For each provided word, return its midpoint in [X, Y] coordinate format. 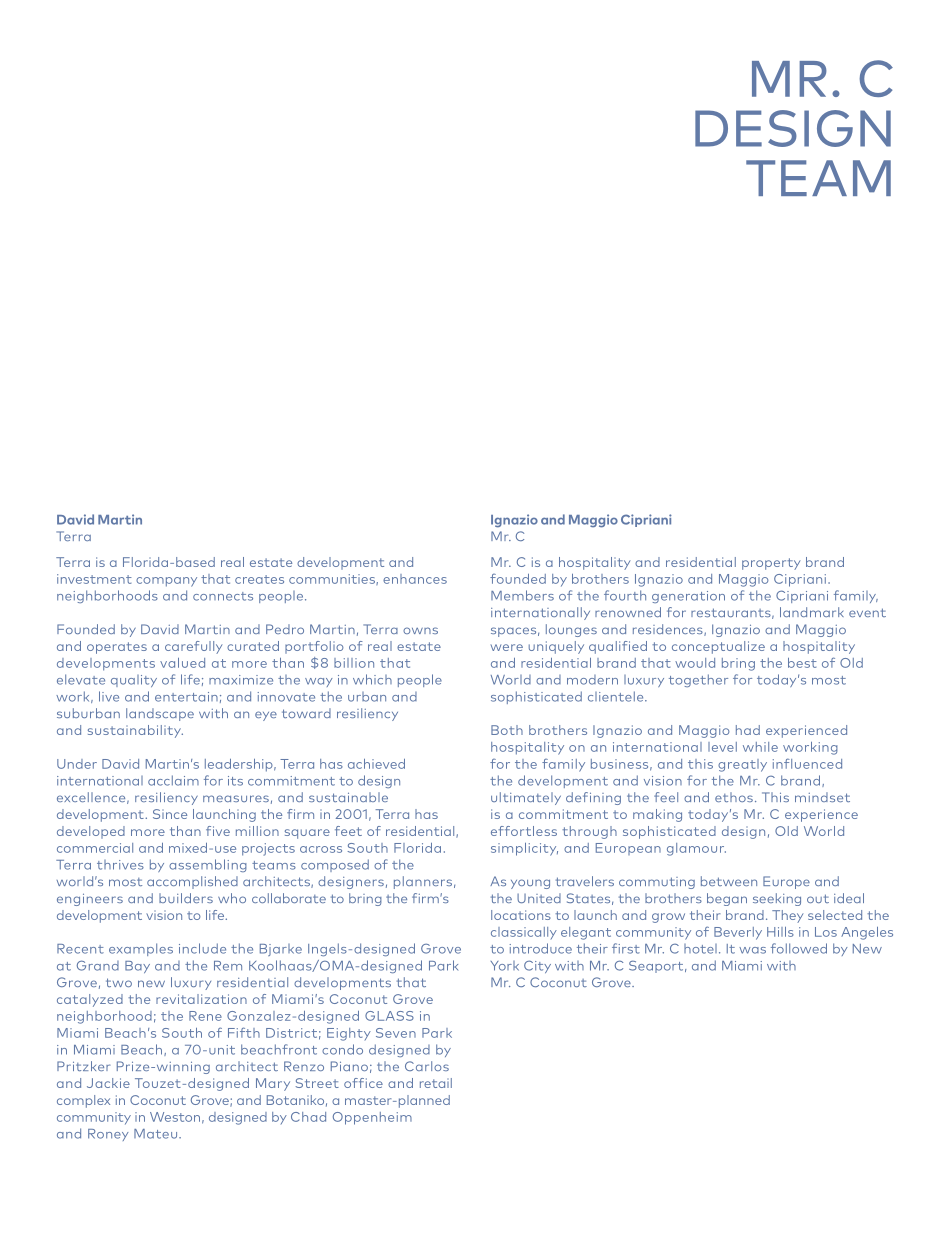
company [166, 582]
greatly [742, 765]
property [771, 564]
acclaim [173, 780]
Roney [108, 1135]
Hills [780, 932]
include [202, 948]
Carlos [427, 1066]
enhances [415, 579]
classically [524, 933]
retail [436, 1083]
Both [507, 730]
